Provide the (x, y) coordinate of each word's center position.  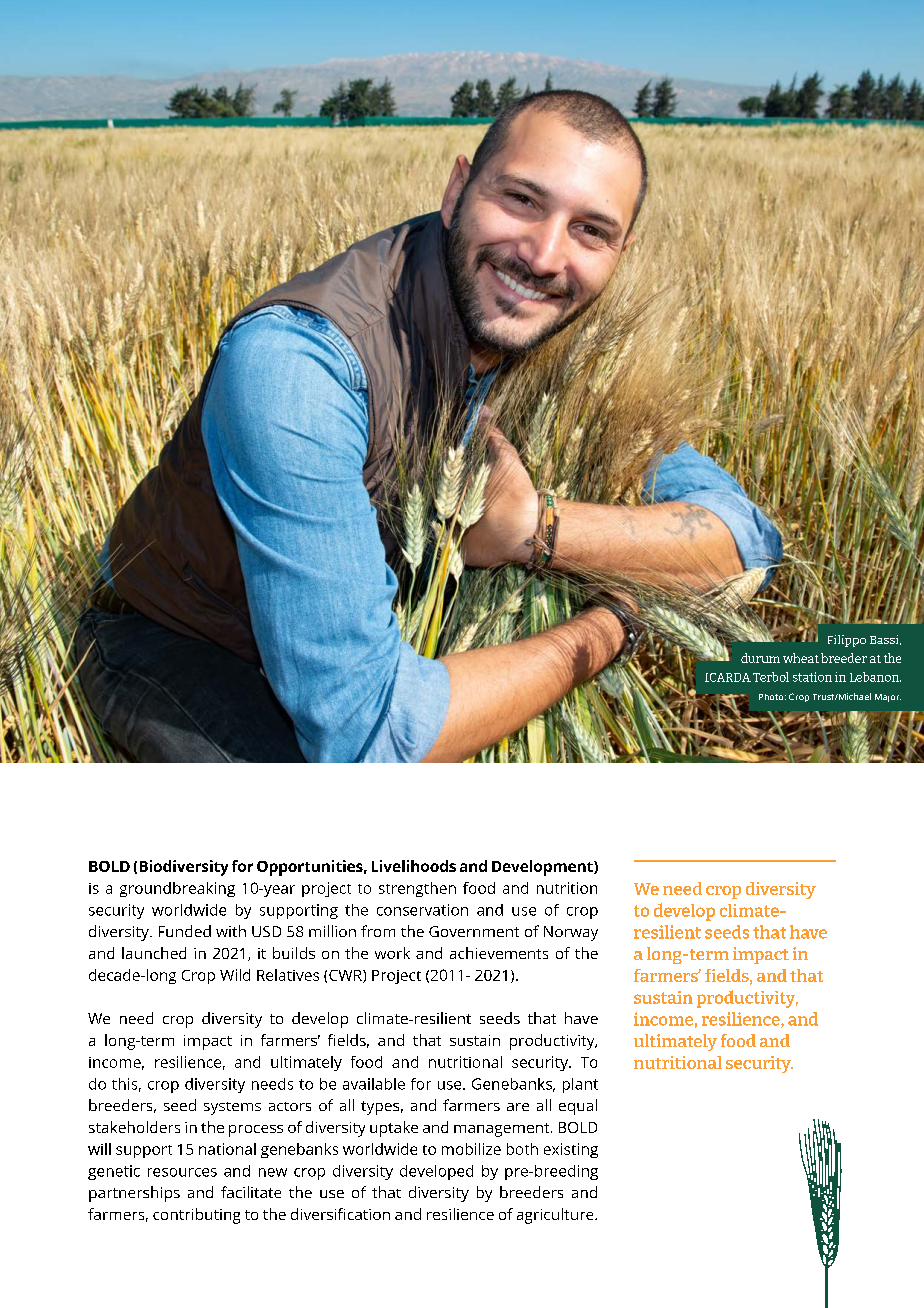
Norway (571, 933)
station (812, 677)
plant (580, 1085)
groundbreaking (177, 889)
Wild (235, 975)
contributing (196, 1216)
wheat (801, 658)
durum (760, 658)
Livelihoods (414, 866)
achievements (499, 953)
